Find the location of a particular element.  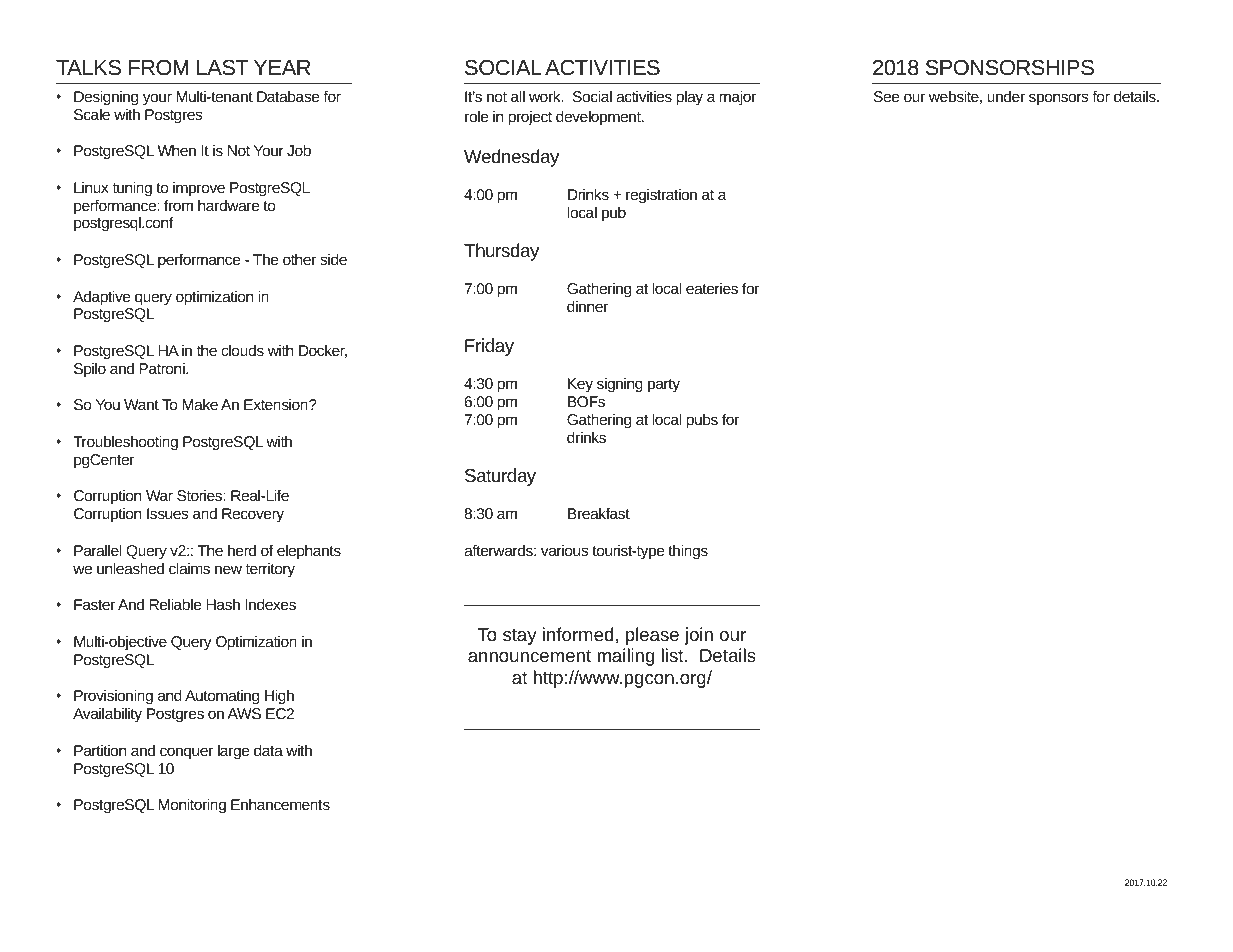

Thursday is located at coordinates (501, 252).
